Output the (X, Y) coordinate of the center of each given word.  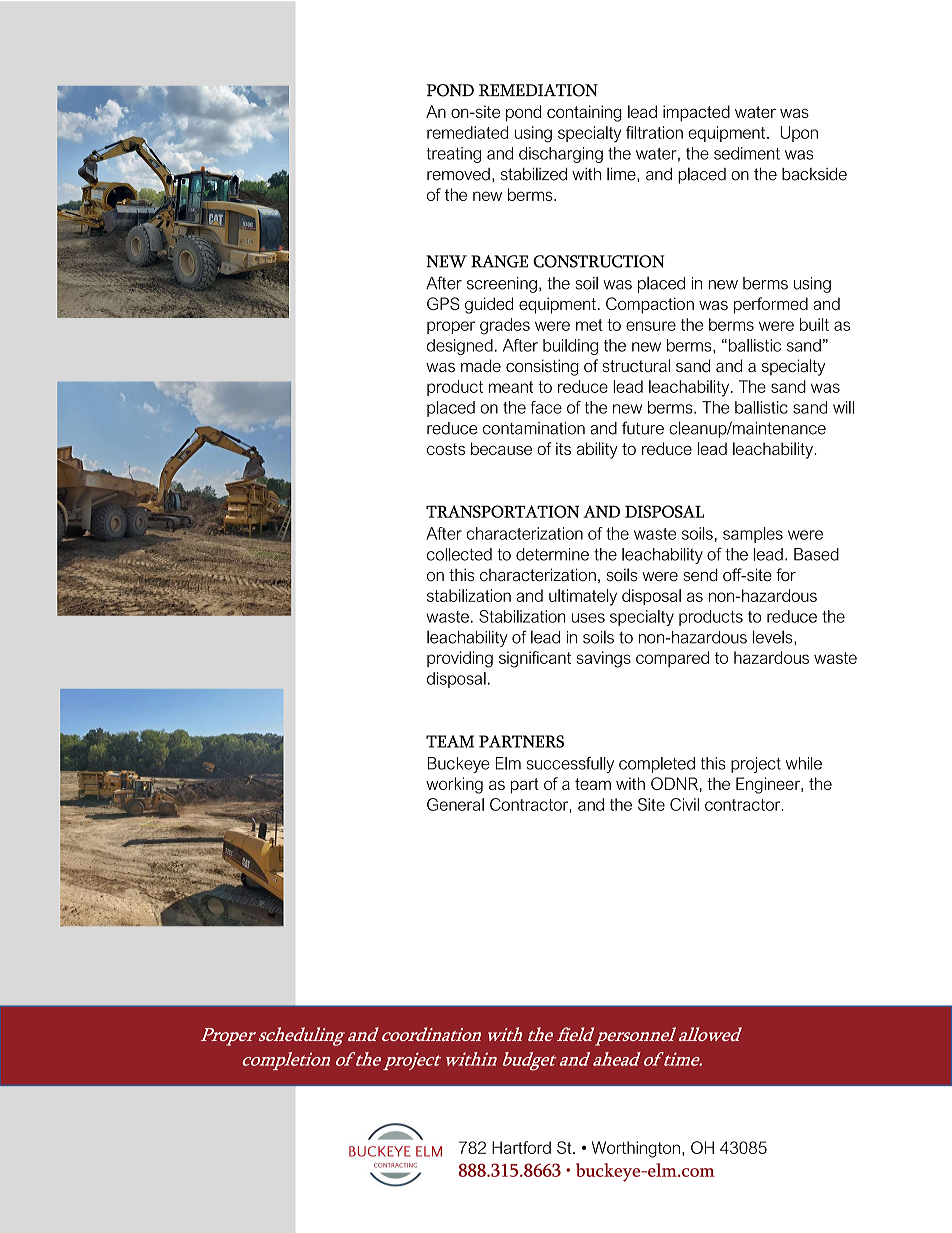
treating (454, 155)
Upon (799, 134)
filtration (654, 132)
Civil (684, 804)
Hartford (521, 1147)
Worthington (636, 1149)
